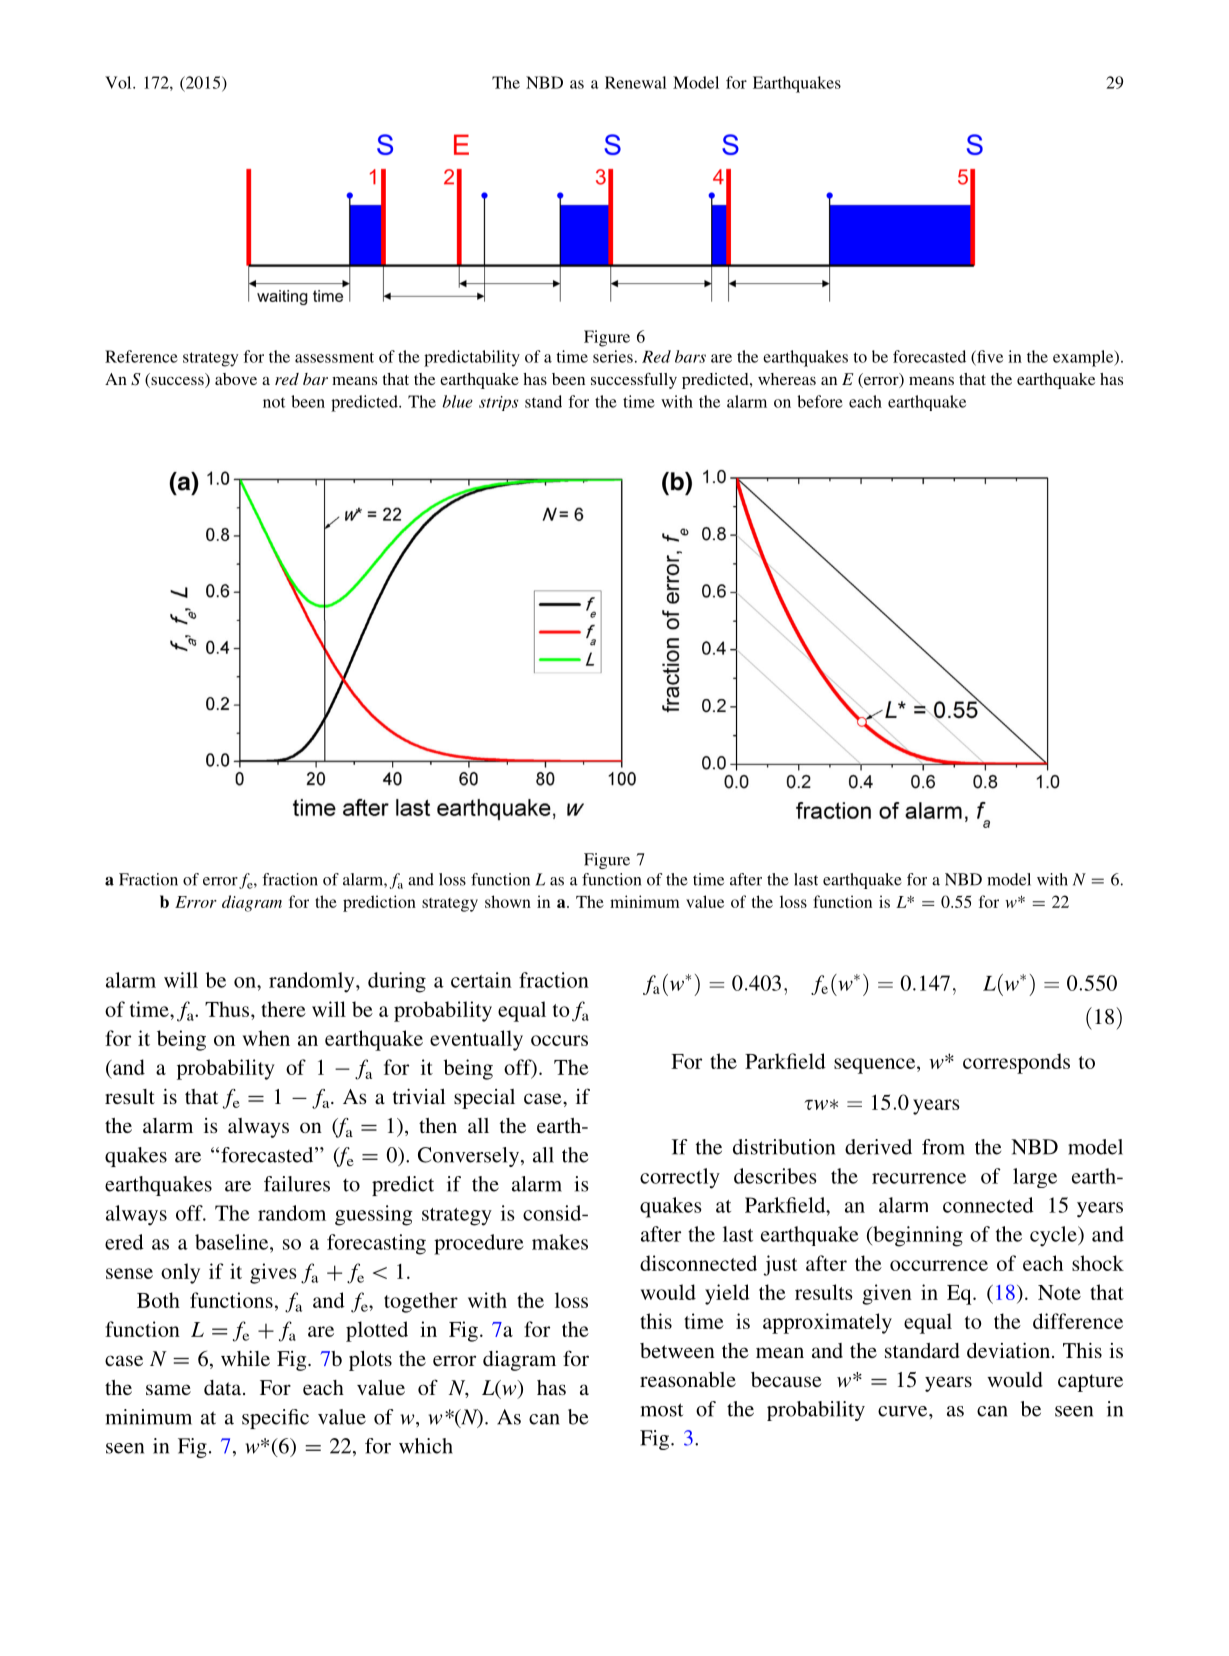 This page has height=1656, width=1229. I want to click on above, so click(236, 379).
